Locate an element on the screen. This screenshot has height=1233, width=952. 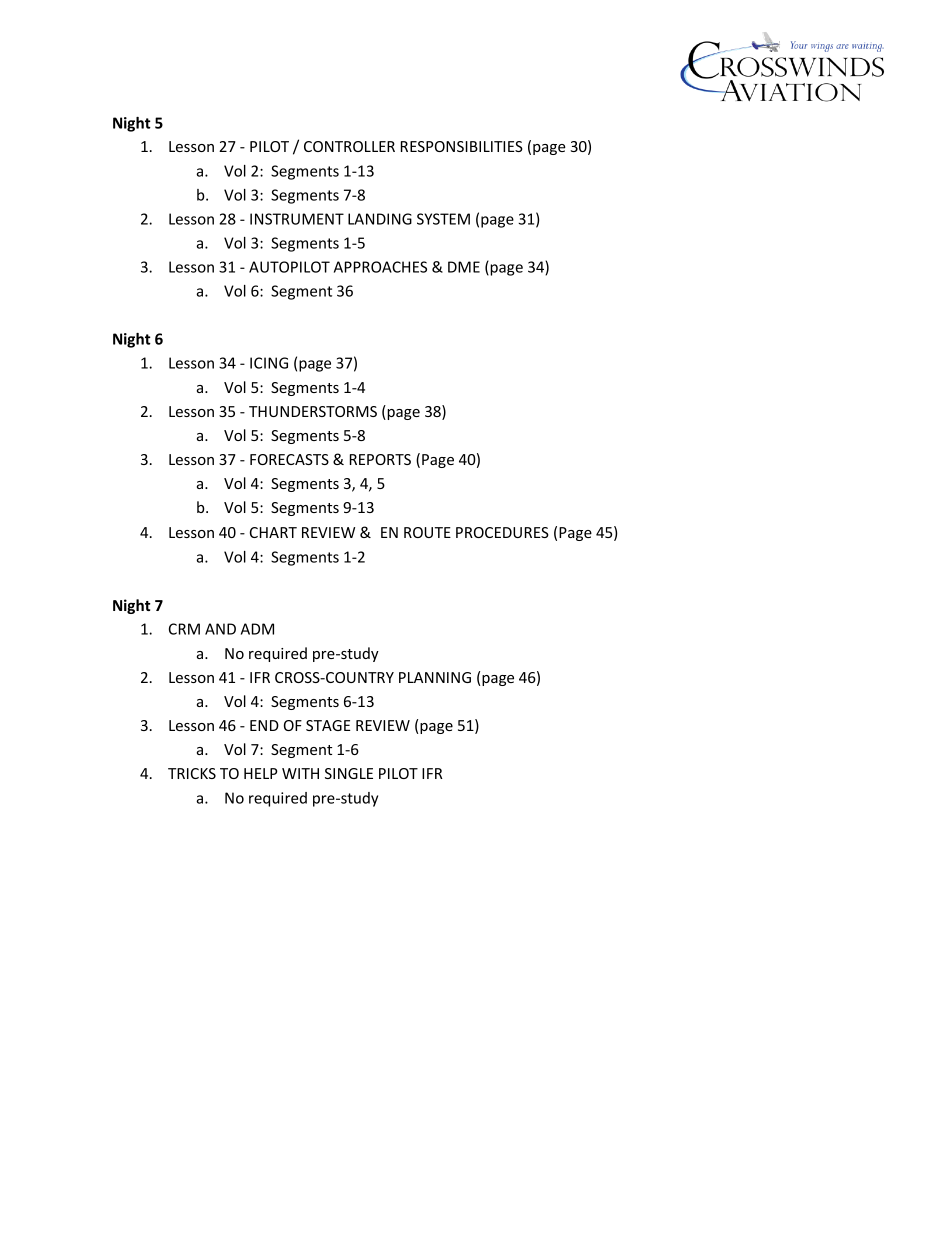
CHART is located at coordinates (273, 532).
